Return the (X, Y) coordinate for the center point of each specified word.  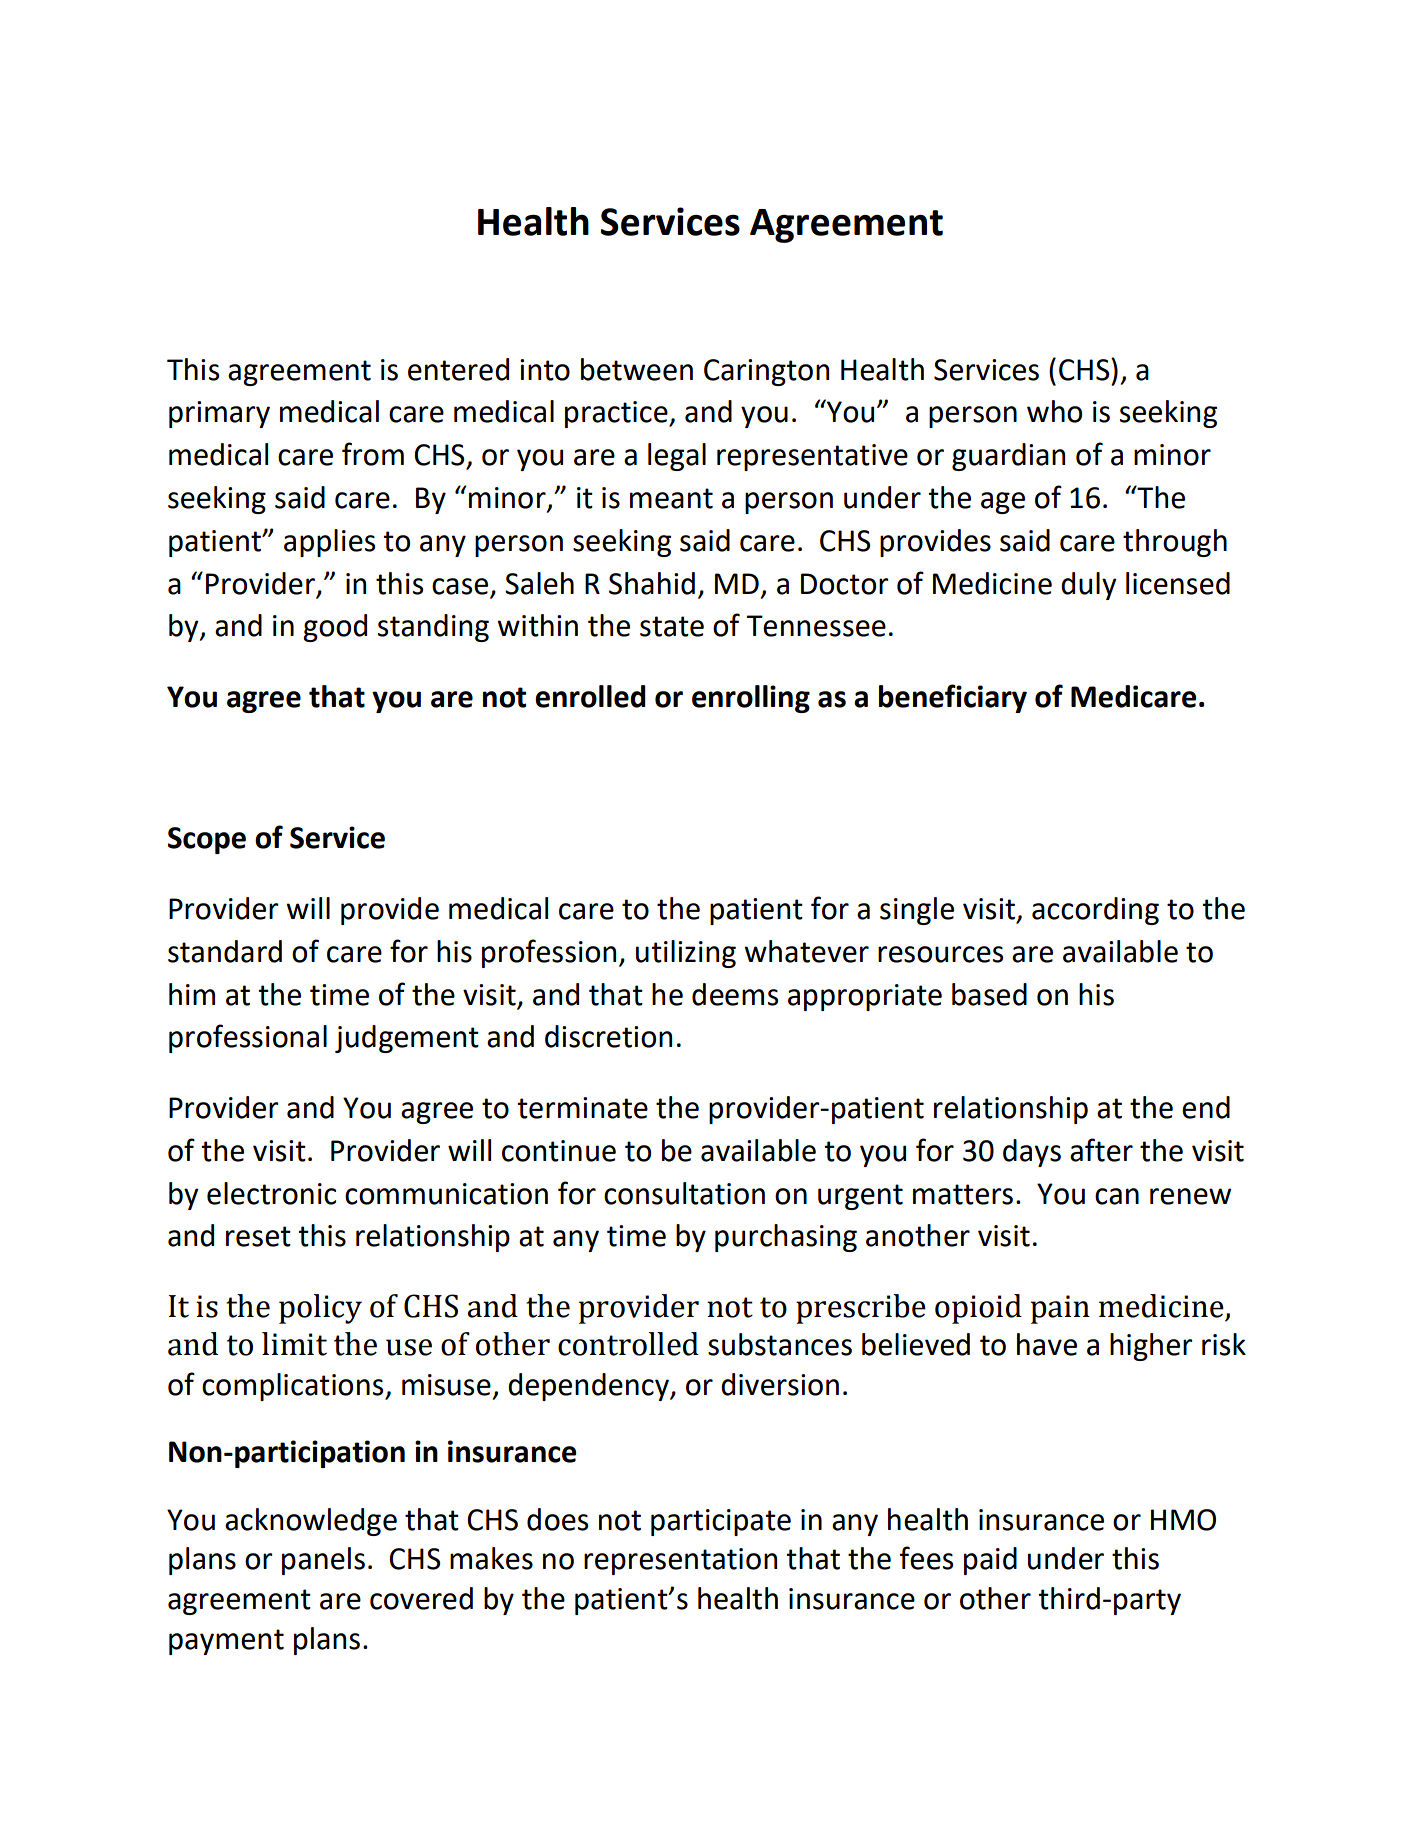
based (989, 994)
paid (990, 1561)
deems (735, 994)
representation (680, 1561)
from (373, 454)
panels (323, 1561)
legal (677, 457)
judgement (407, 1039)
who (1054, 411)
